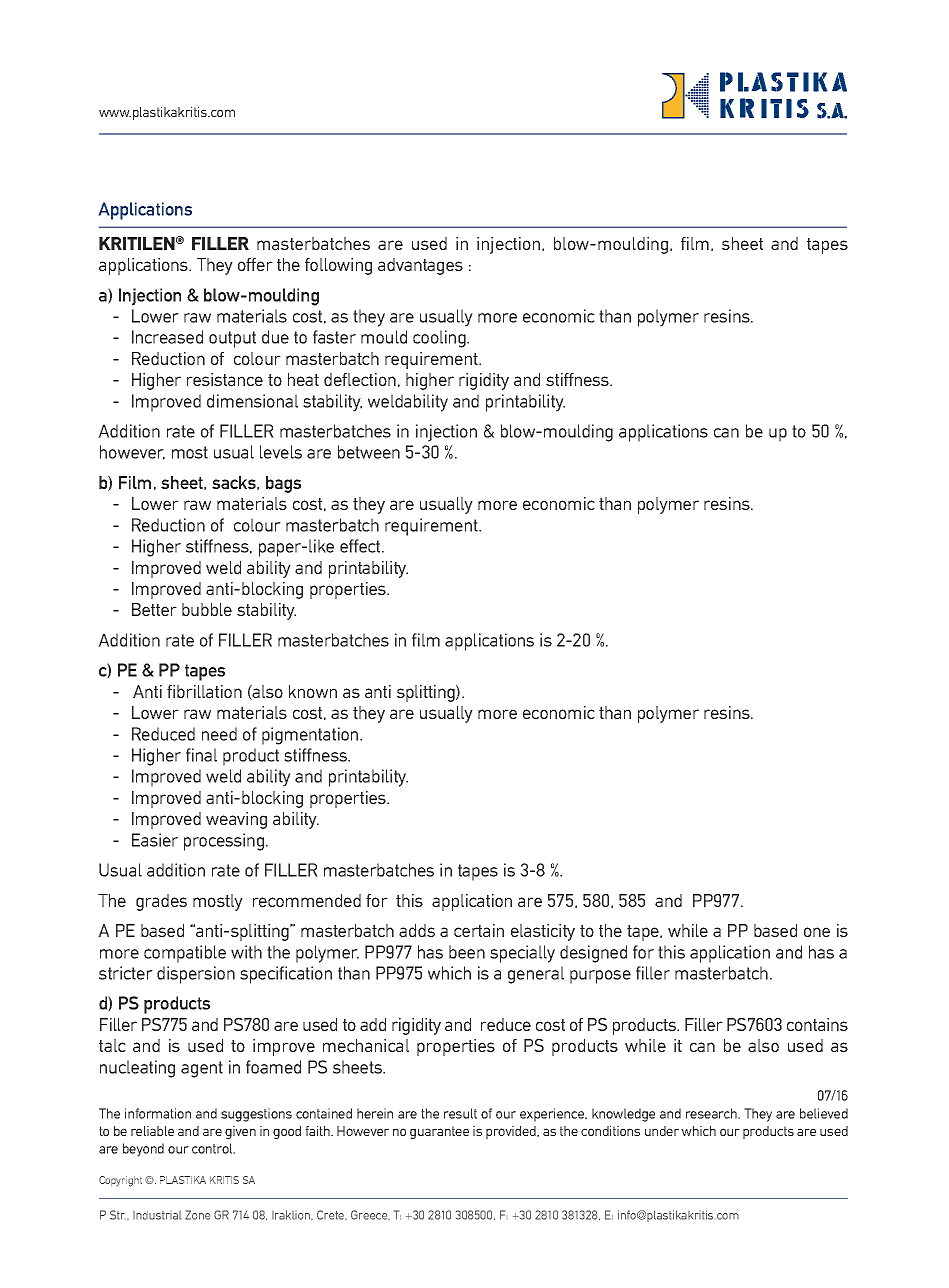 The height and width of the screenshot is (1288, 949). What do you see at coordinates (161, 902) in the screenshot?
I see `grades` at bounding box center [161, 902].
